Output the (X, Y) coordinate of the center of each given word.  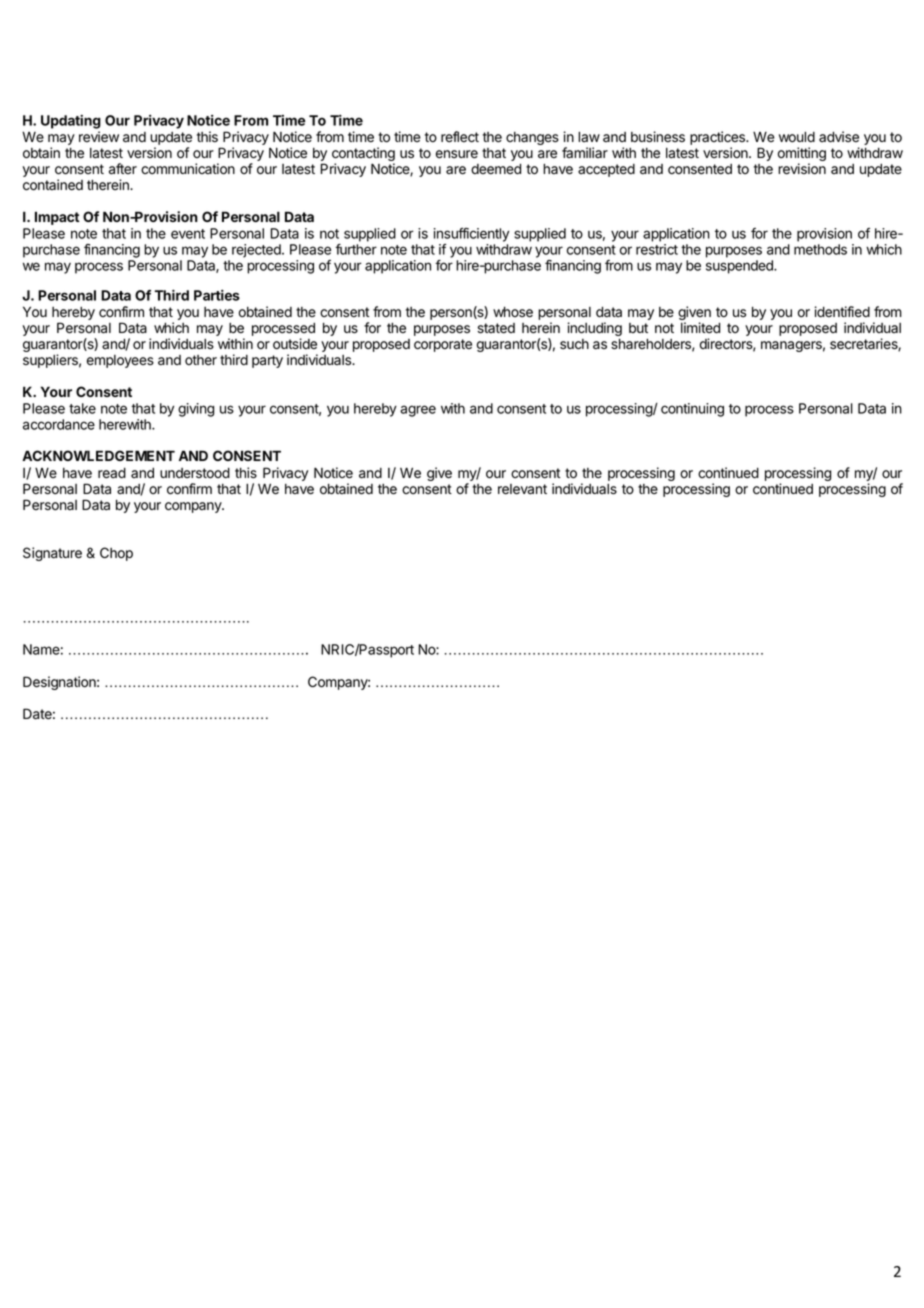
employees (120, 361)
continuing (692, 410)
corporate (443, 345)
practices (718, 138)
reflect (460, 137)
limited (700, 328)
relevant (522, 489)
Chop (116, 554)
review (99, 137)
